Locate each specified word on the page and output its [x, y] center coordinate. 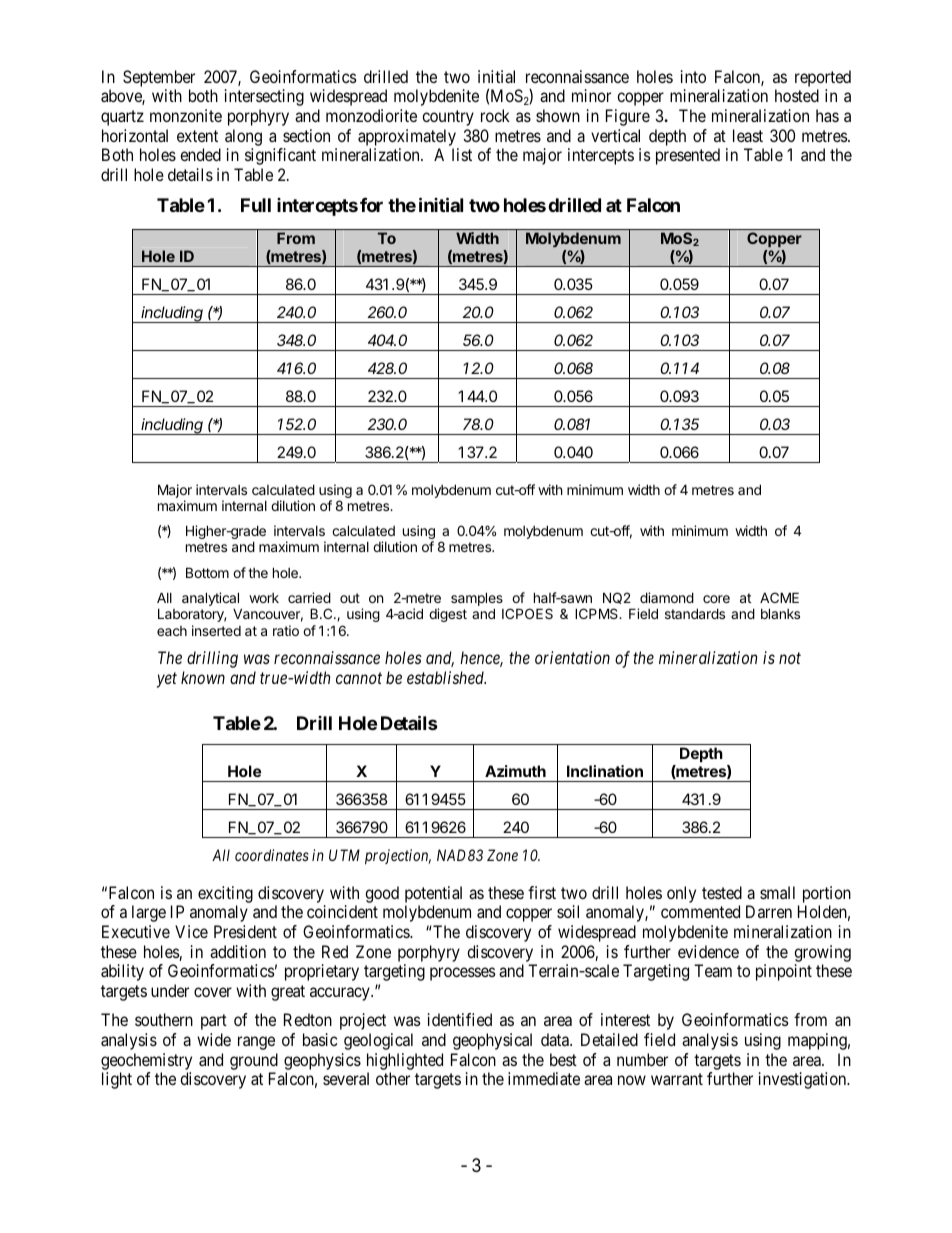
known [203, 677]
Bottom [207, 572]
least [748, 135]
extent [197, 136]
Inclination [605, 771]
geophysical [492, 1041]
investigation [804, 1080]
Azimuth [515, 771]
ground [254, 1061]
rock [495, 115]
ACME [779, 597]
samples [477, 600]
